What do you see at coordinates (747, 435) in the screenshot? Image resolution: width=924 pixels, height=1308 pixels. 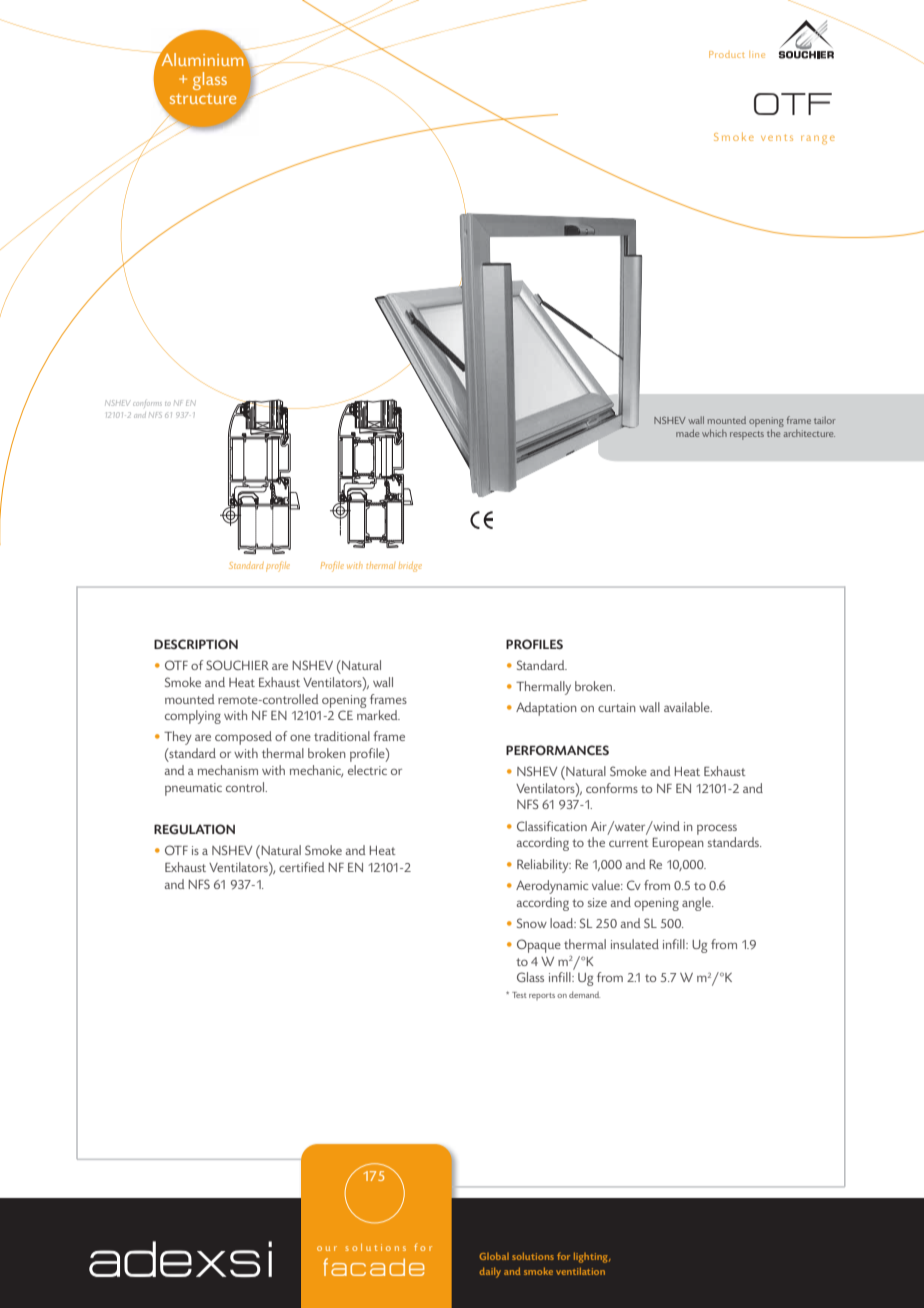 I see `respects` at bounding box center [747, 435].
